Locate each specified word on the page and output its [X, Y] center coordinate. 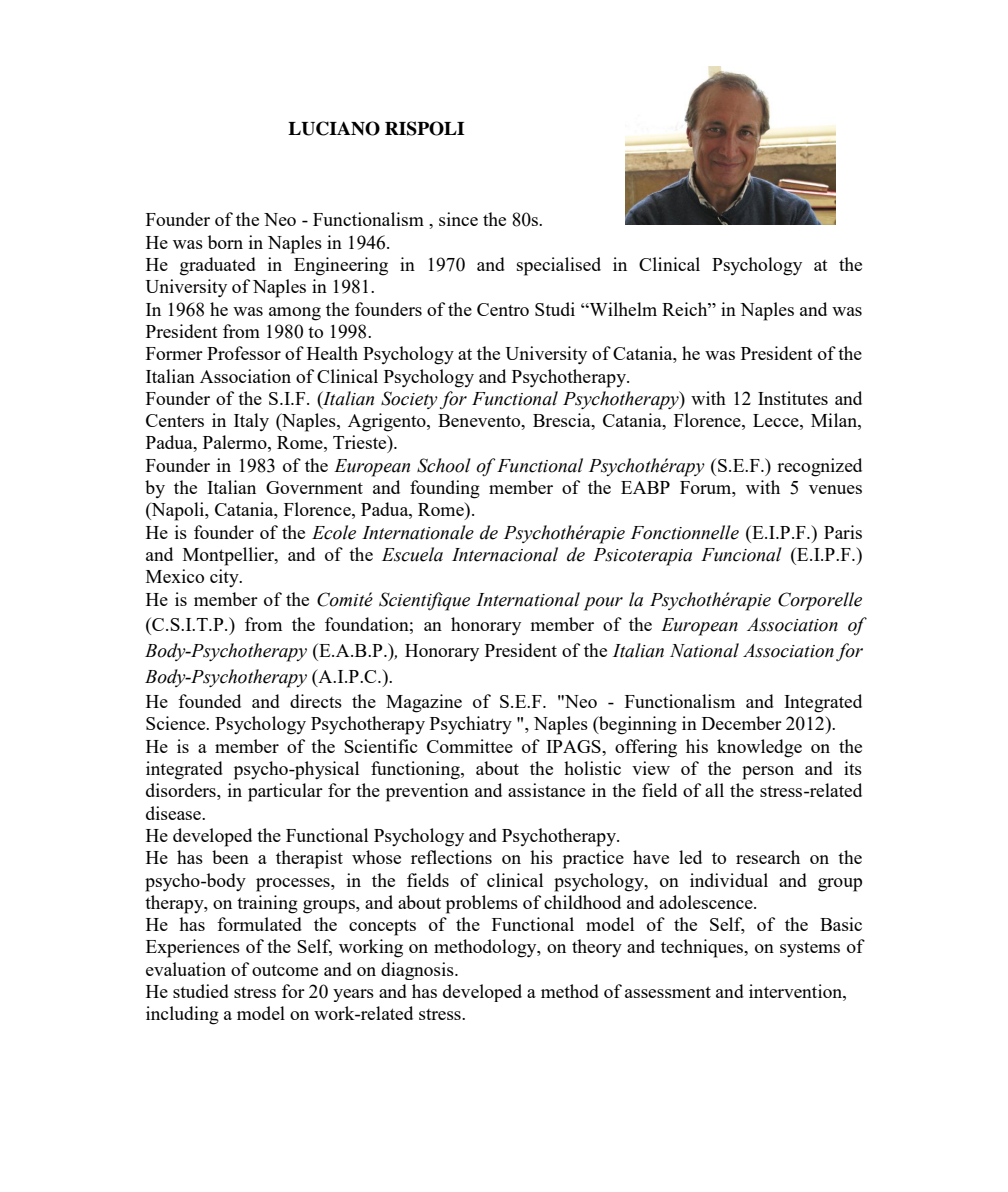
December [742, 723]
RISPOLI [424, 128]
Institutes [793, 398]
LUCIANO [334, 128]
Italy [251, 422]
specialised [559, 266]
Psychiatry [471, 725]
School [444, 465]
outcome [285, 970]
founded [209, 701]
